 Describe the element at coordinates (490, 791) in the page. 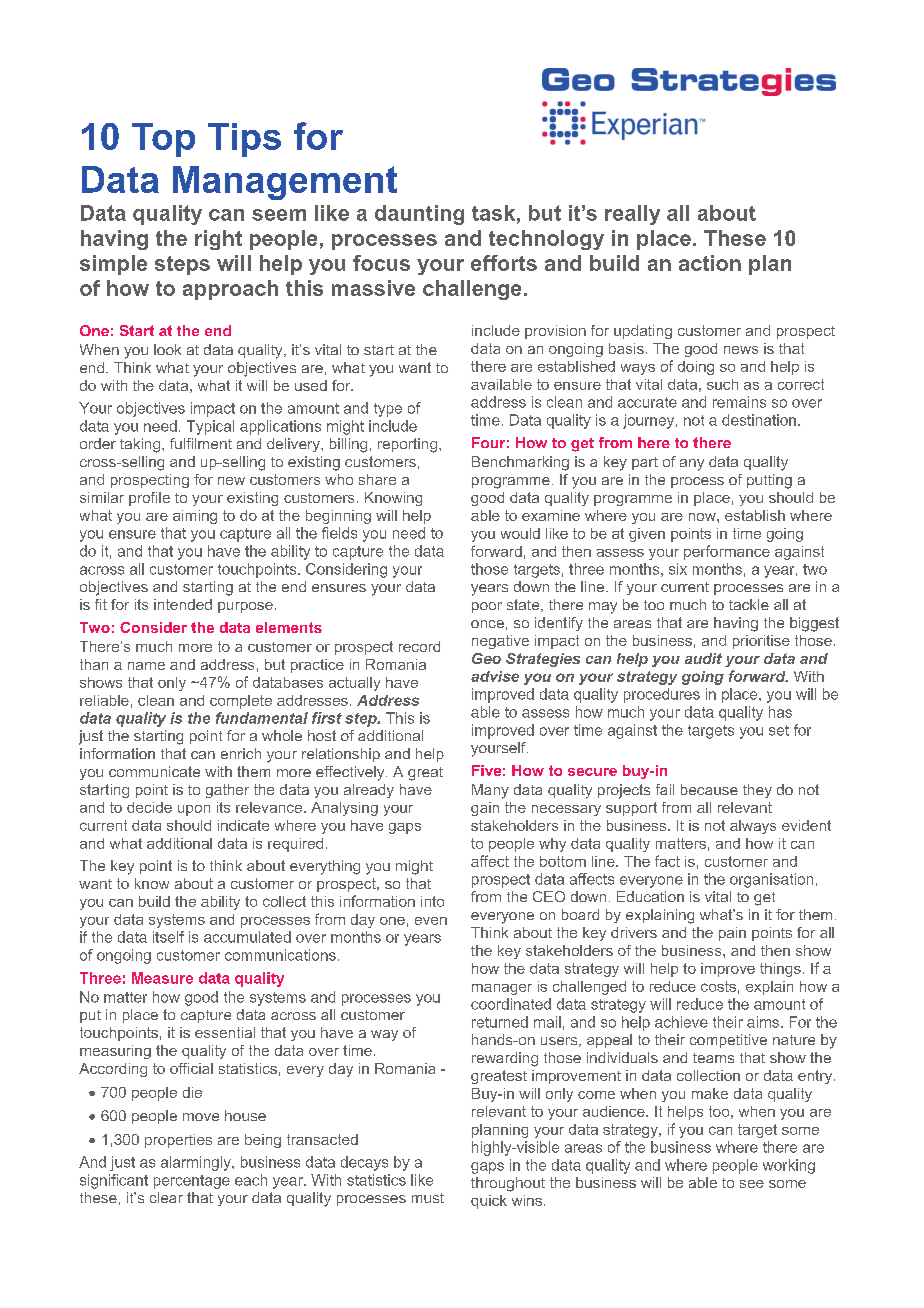

I see `Many` at that location.
